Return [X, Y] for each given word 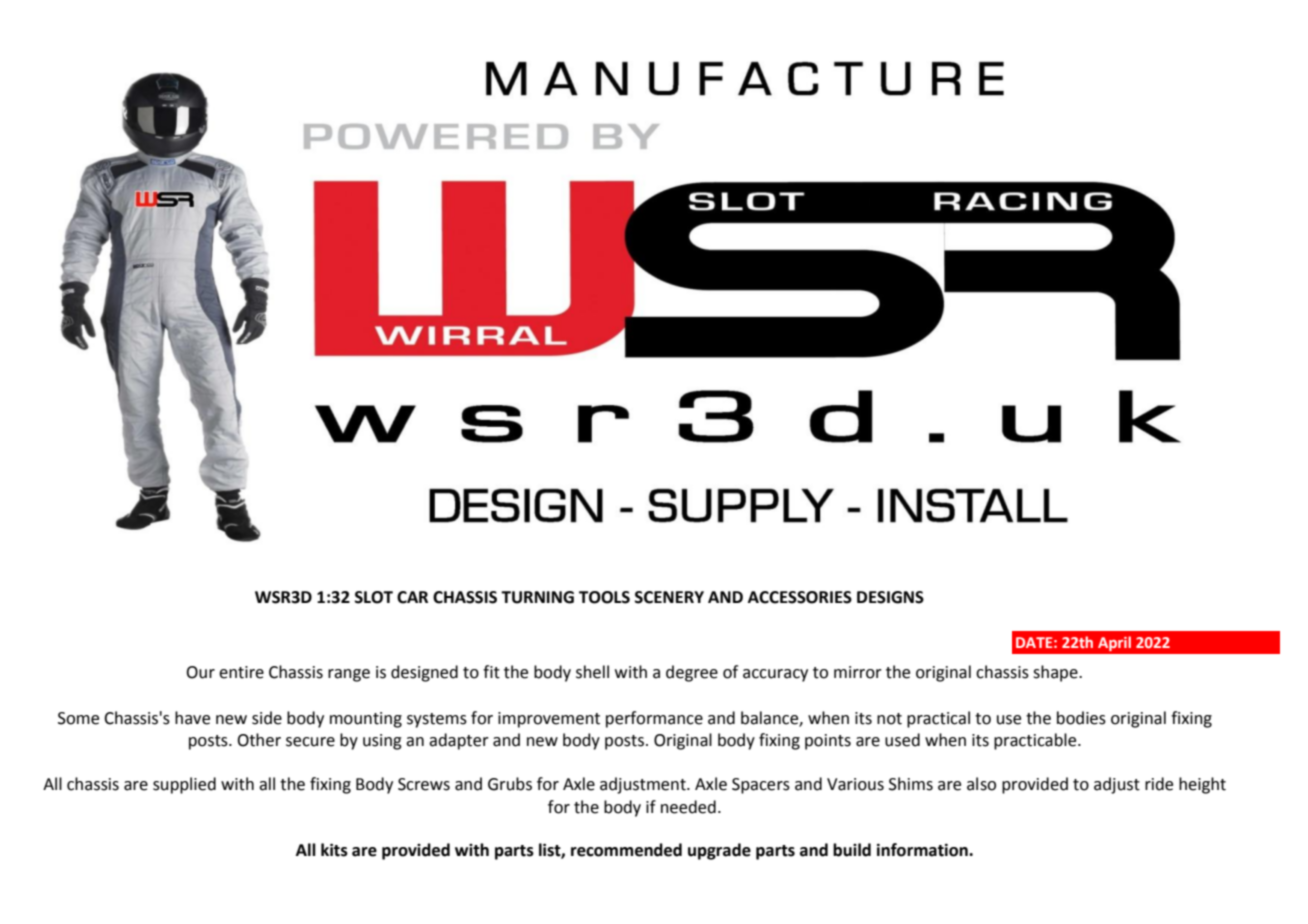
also [981, 784]
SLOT [374, 597]
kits [334, 850]
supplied [184, 785]
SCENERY [669, 597]
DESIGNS [890, 597]
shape [1056, 673]
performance [654, 719]
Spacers [761, 786]
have [192, 718]
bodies [1081, 718]
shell [592, 672]
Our [200, 672]
